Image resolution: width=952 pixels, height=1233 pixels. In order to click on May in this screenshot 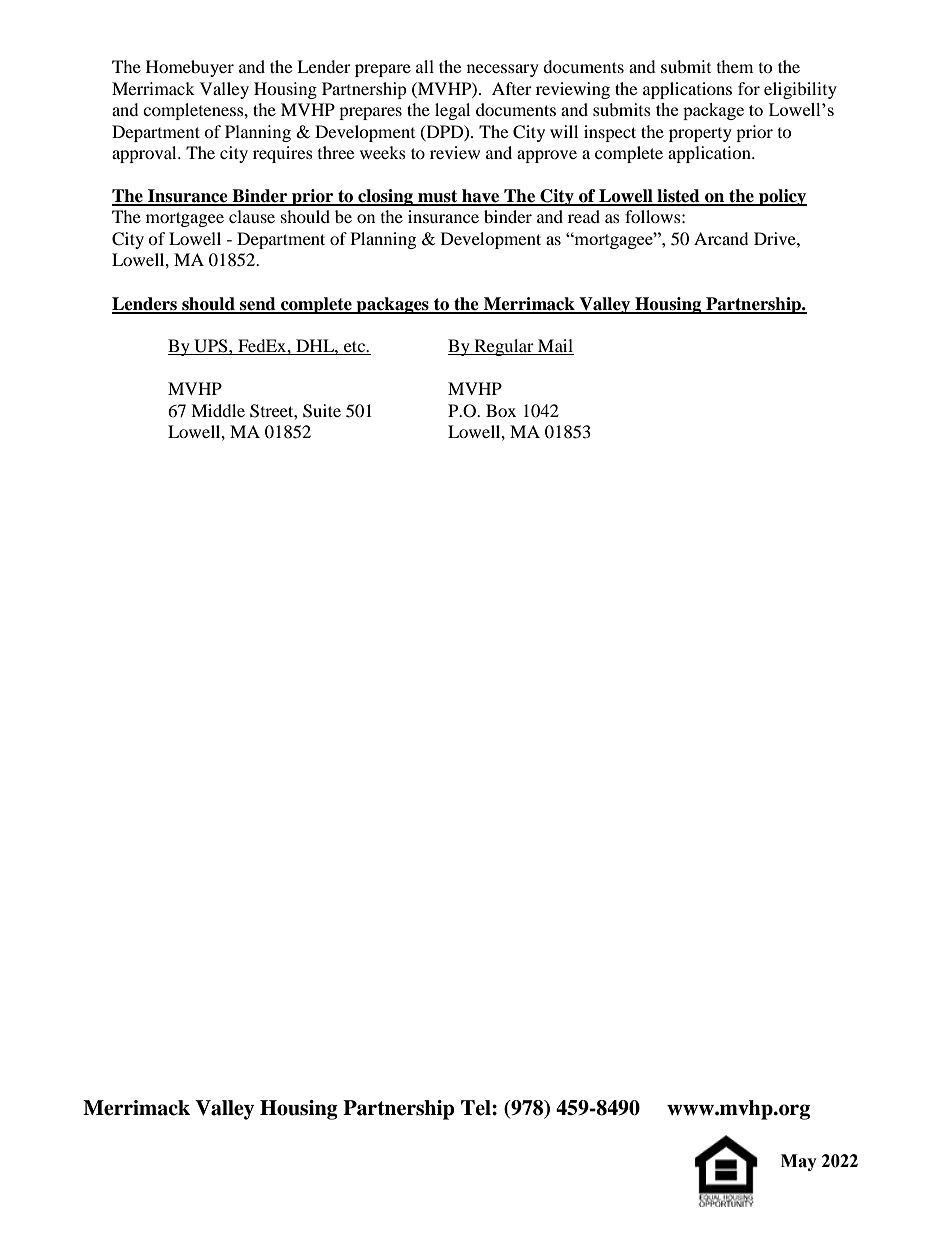, I will do `click(799, 1162)`.
